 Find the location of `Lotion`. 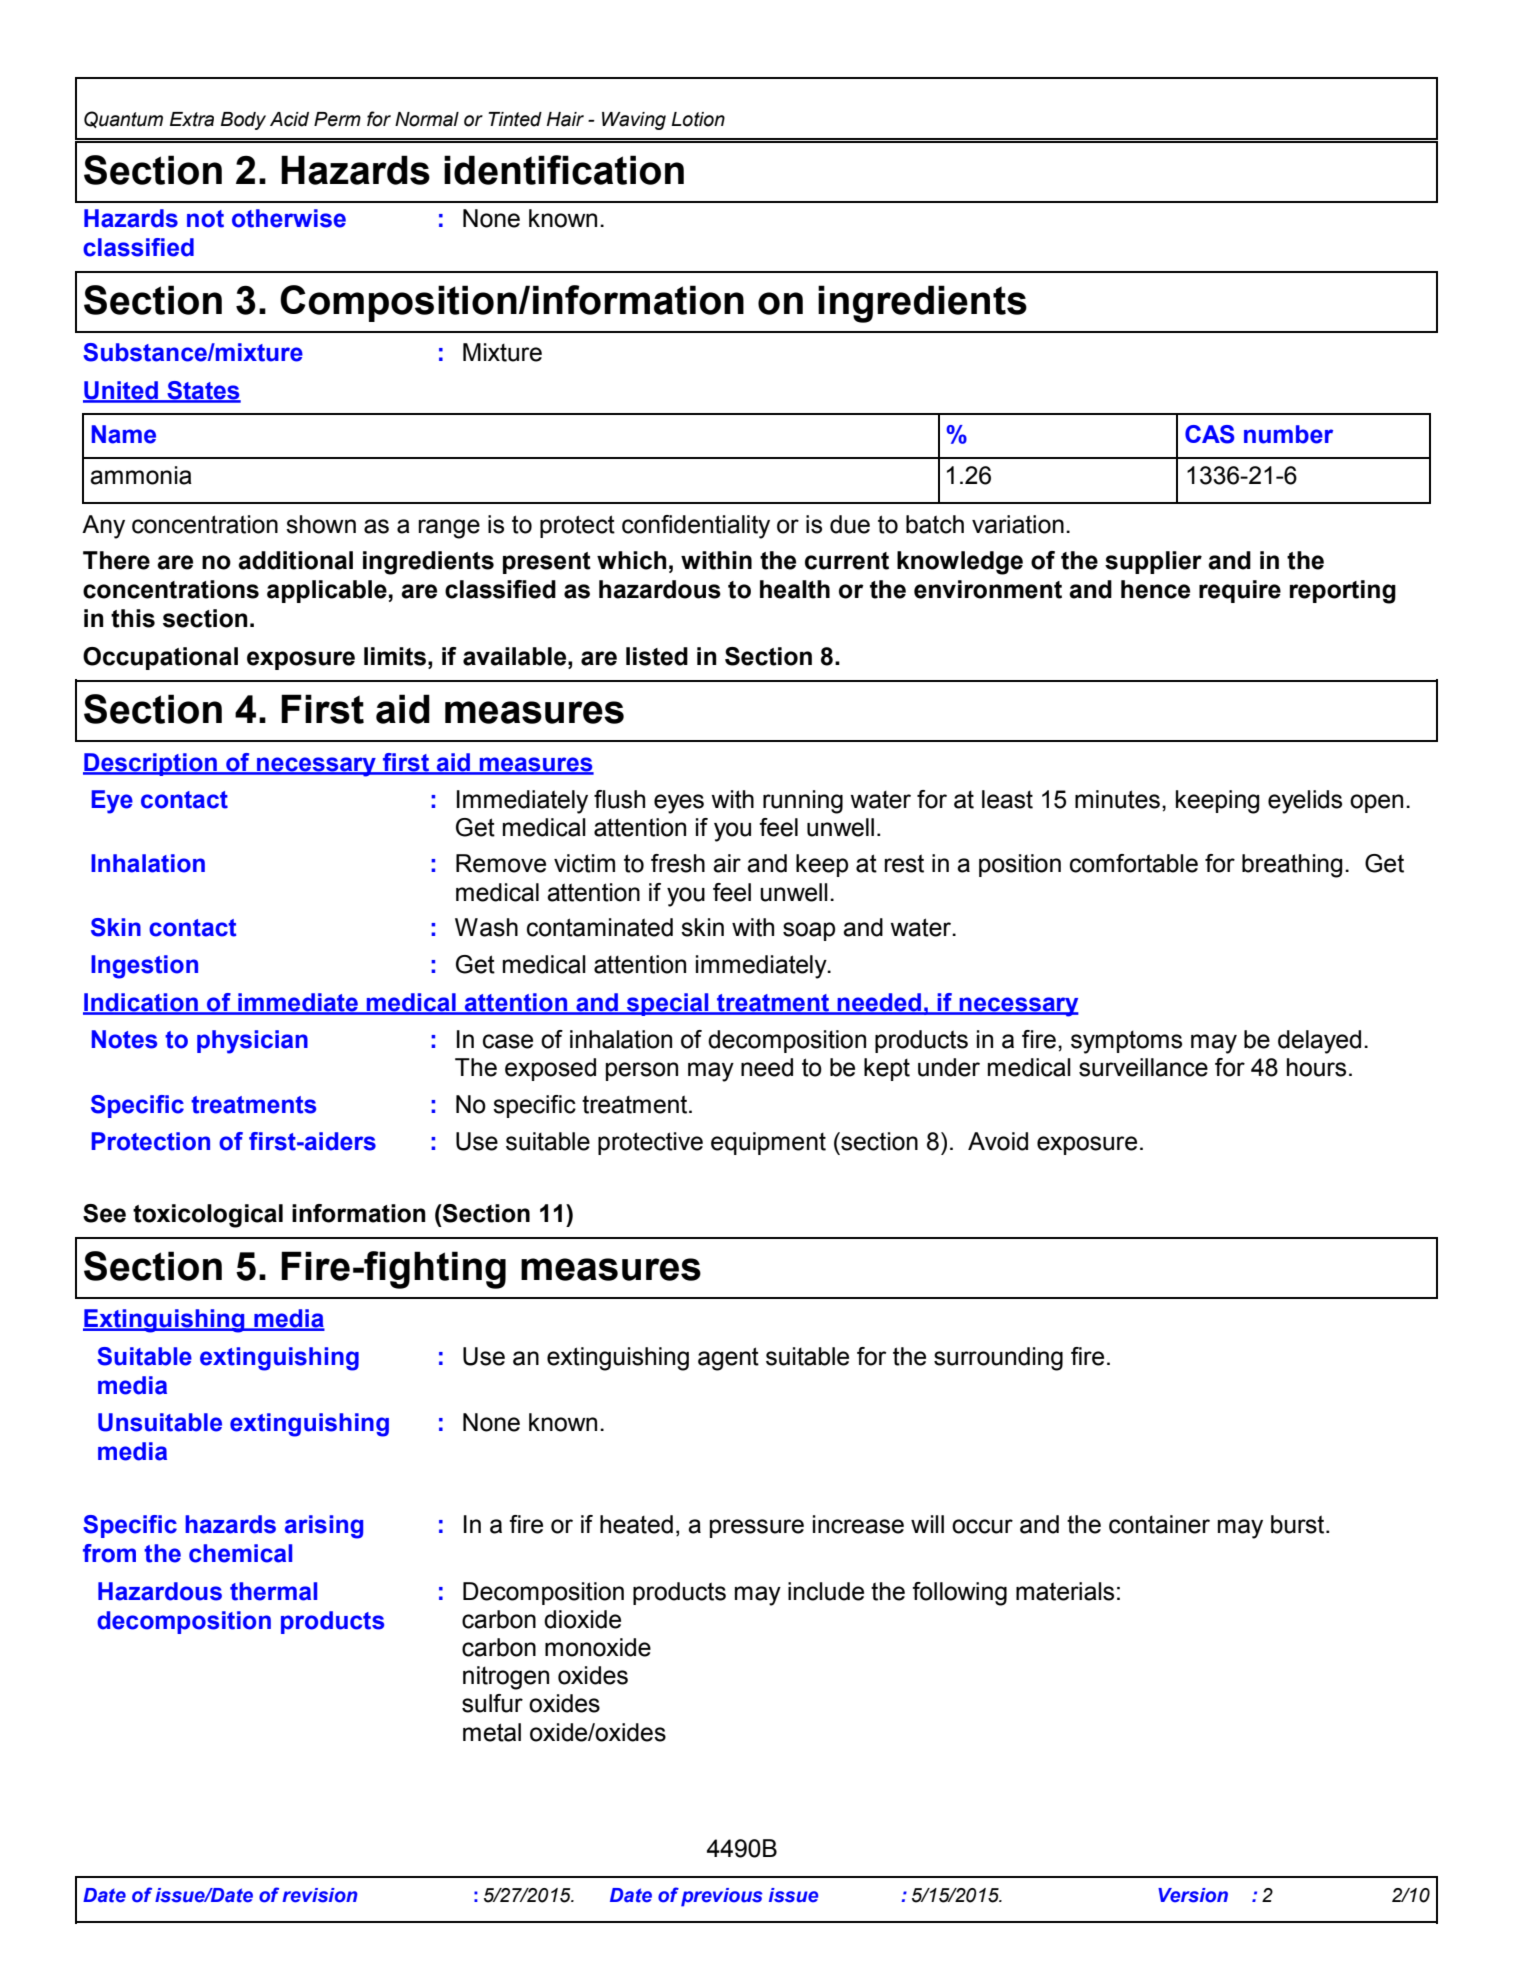

Lotion is located at coordinates (698, 119).
